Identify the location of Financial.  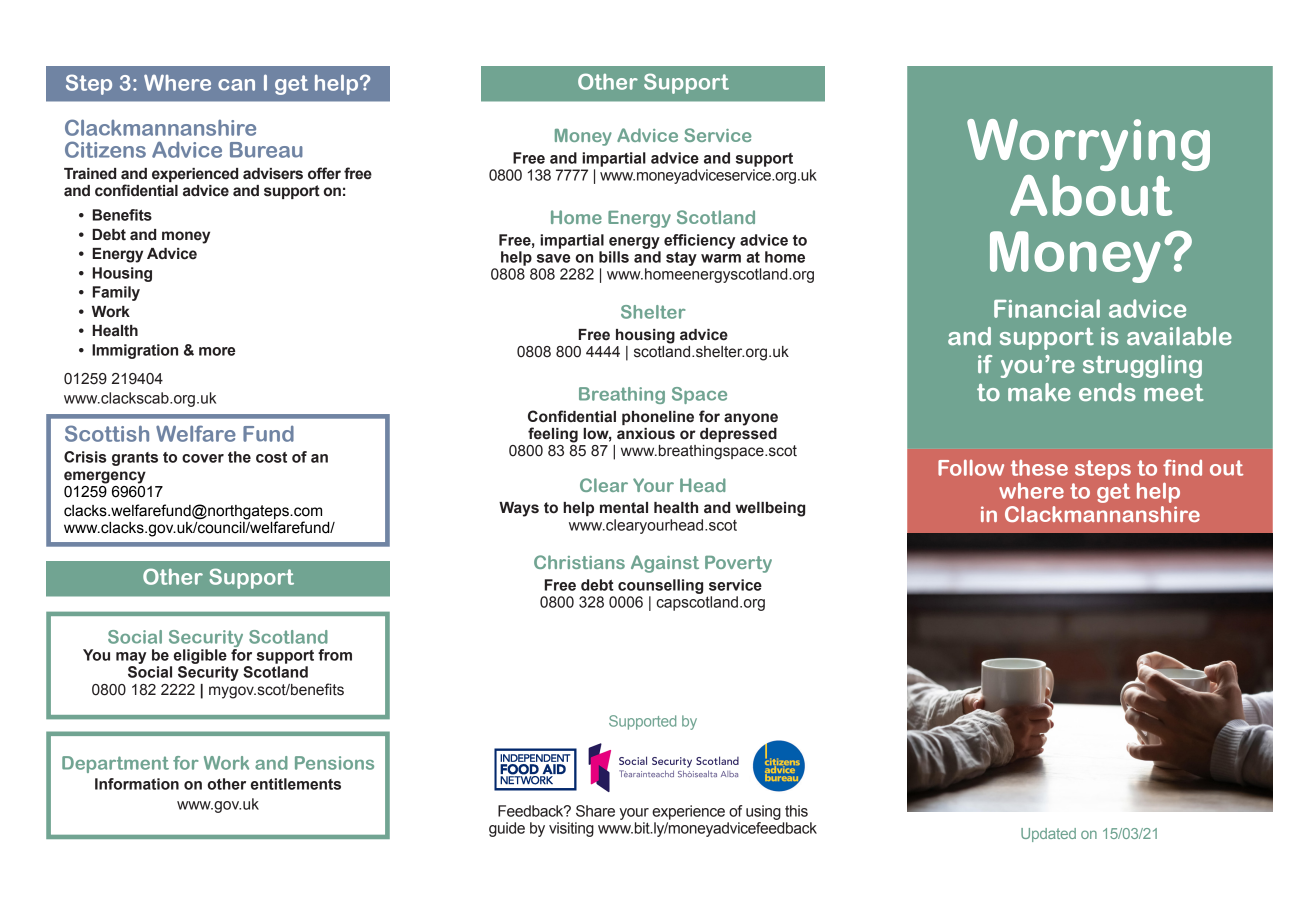
(1047, 308).
